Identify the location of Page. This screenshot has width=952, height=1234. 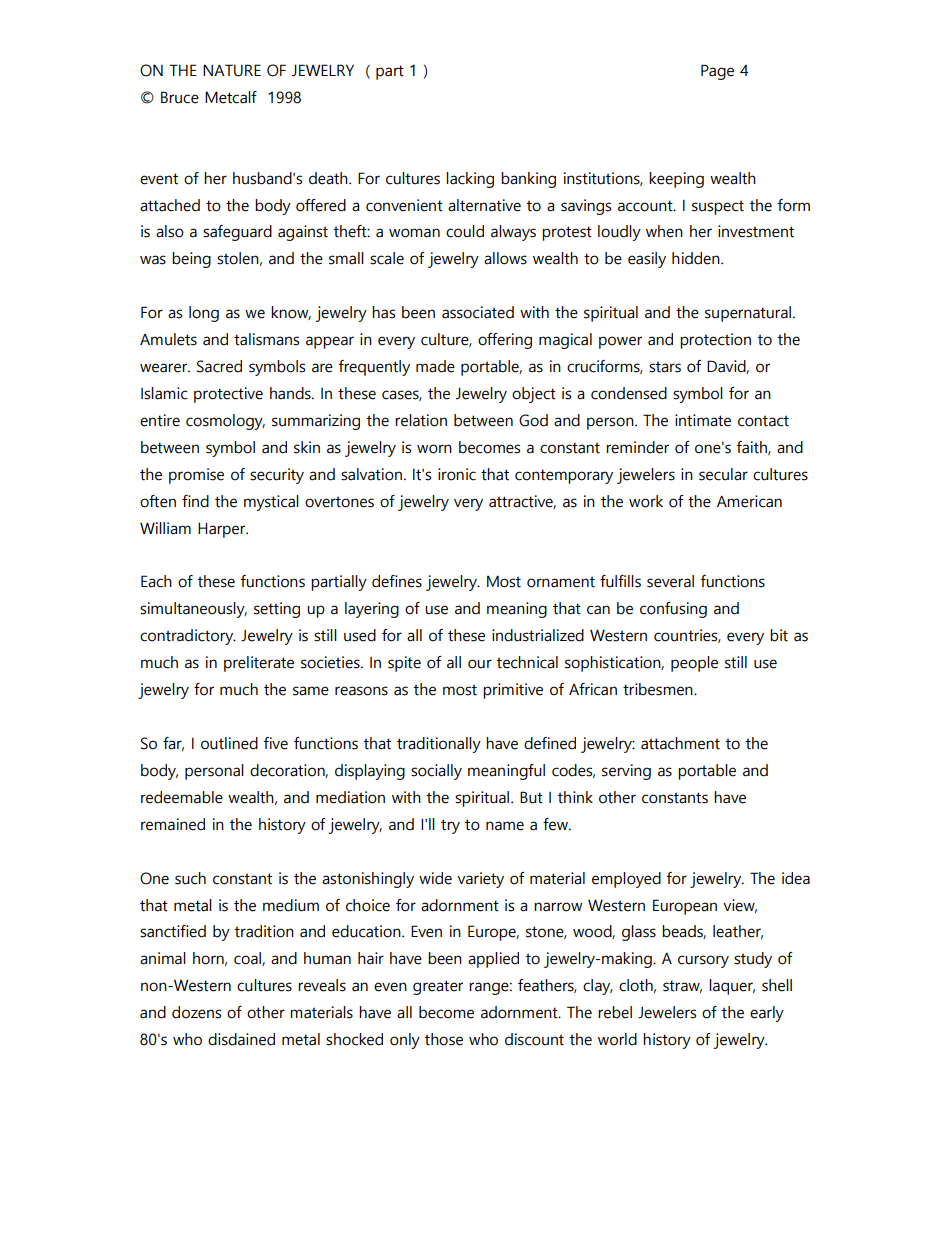
(717, 72).
